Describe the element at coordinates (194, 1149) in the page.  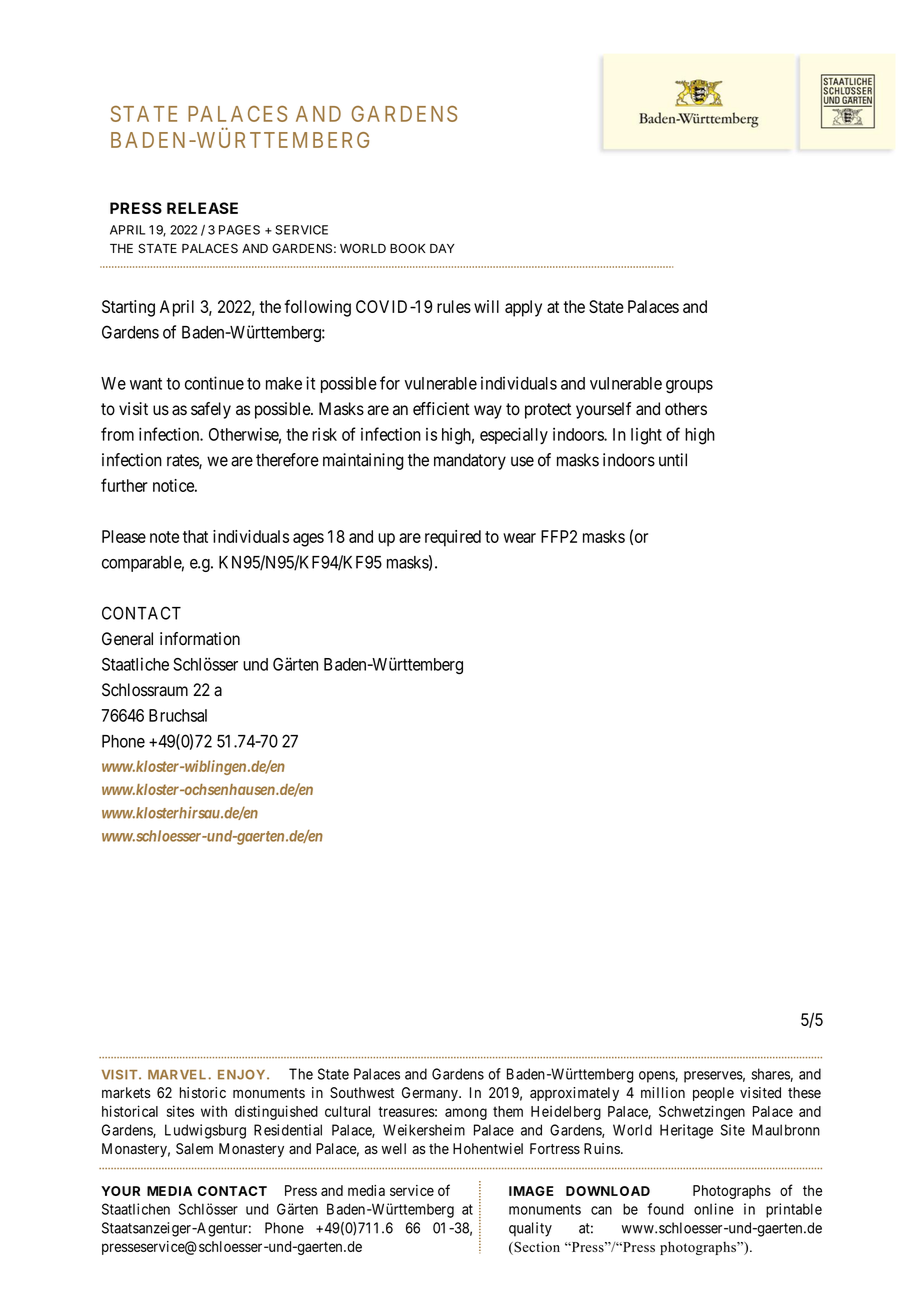
I see `Salem` at that location.
